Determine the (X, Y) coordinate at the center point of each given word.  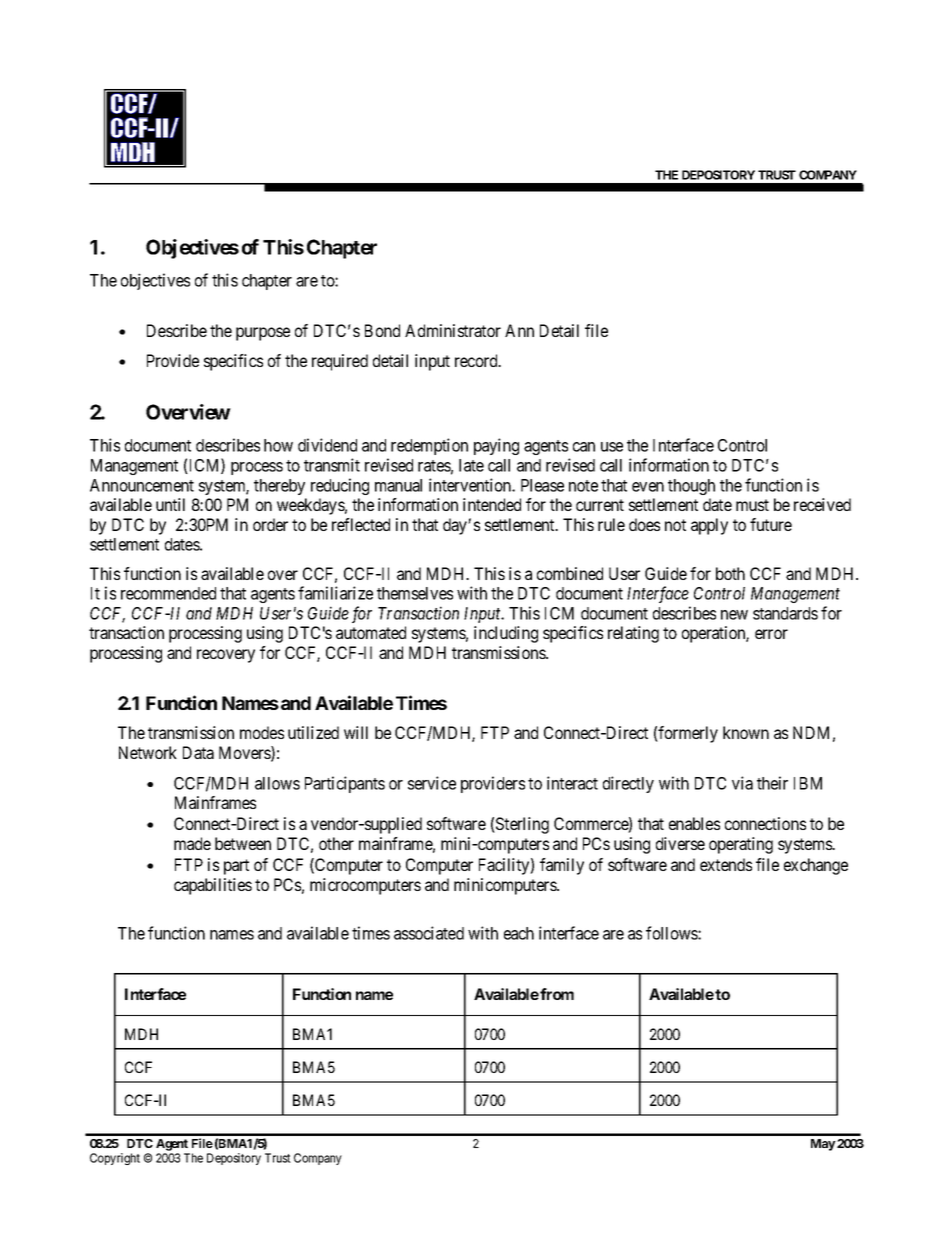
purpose (263, 334)
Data (198, 752)
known (746, 732)
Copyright (115, 1159)
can (584, 447)
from (557, 994)
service (432, 783)
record (477, 360)
